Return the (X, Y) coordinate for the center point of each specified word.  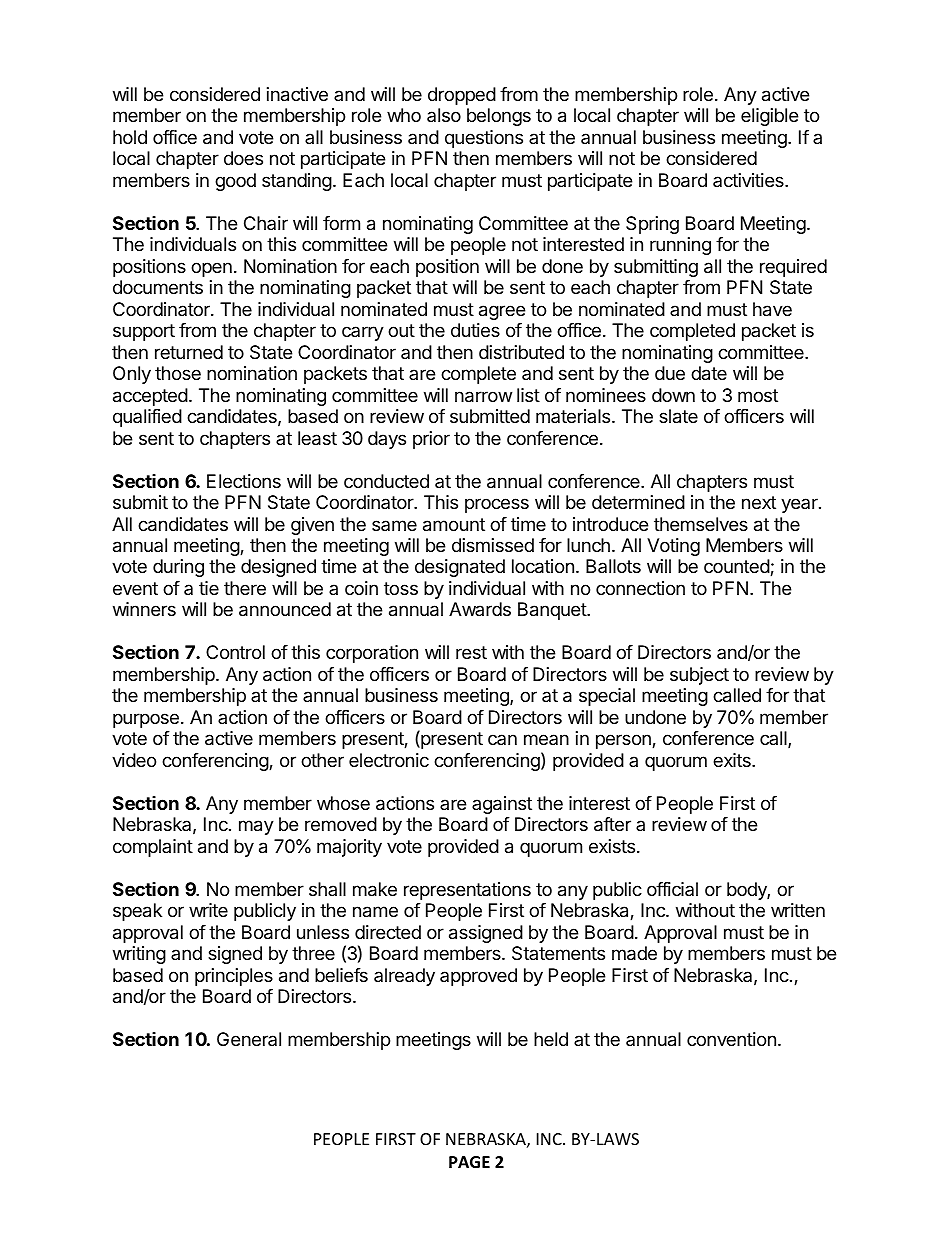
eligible (769, 117)
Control (235, 652)
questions (484, 139)
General (249, 1039)
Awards (480, 609)
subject (699, 676)
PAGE (469, 1162)
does (243, 158)
